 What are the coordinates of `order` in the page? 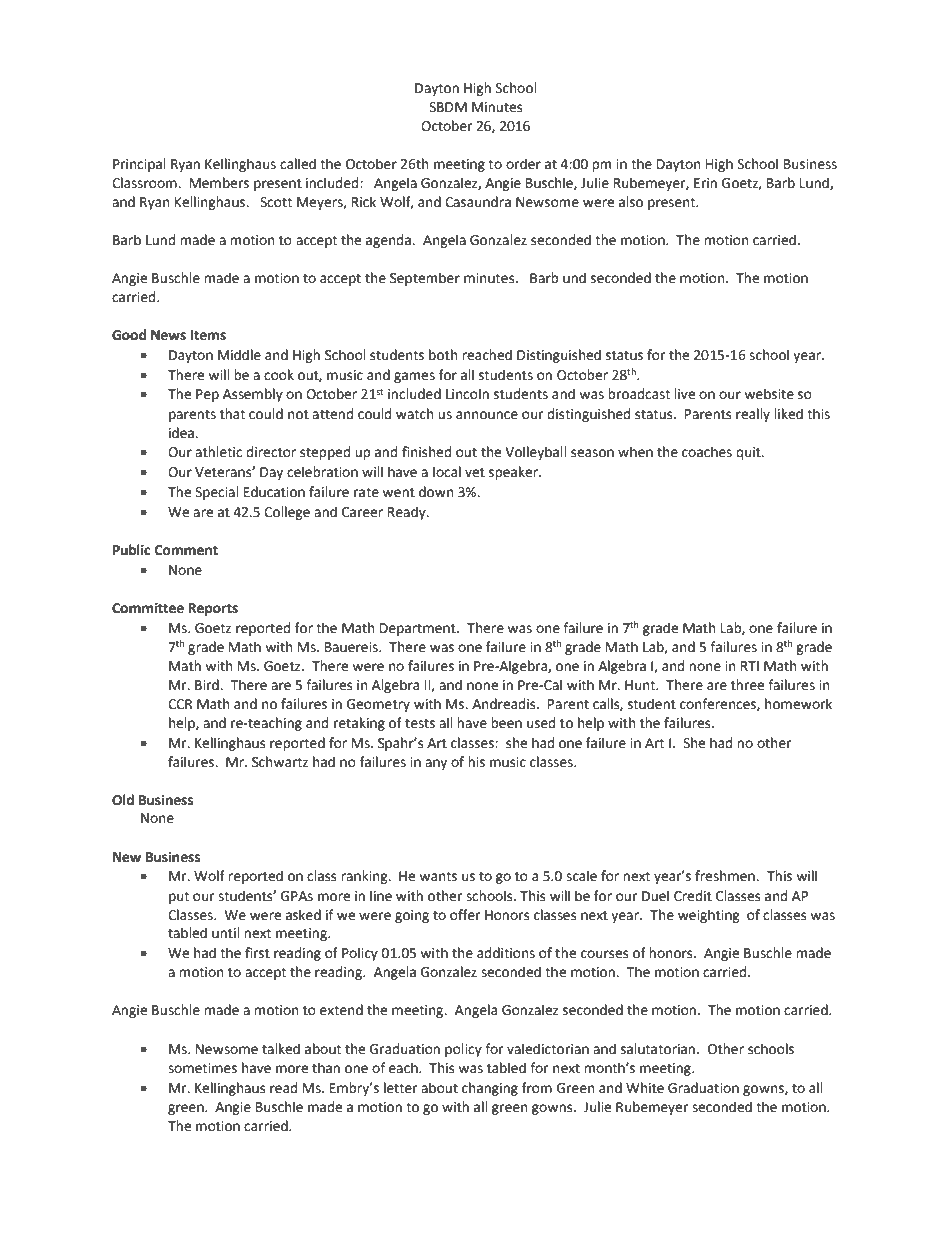 It's located at (523, 164).
